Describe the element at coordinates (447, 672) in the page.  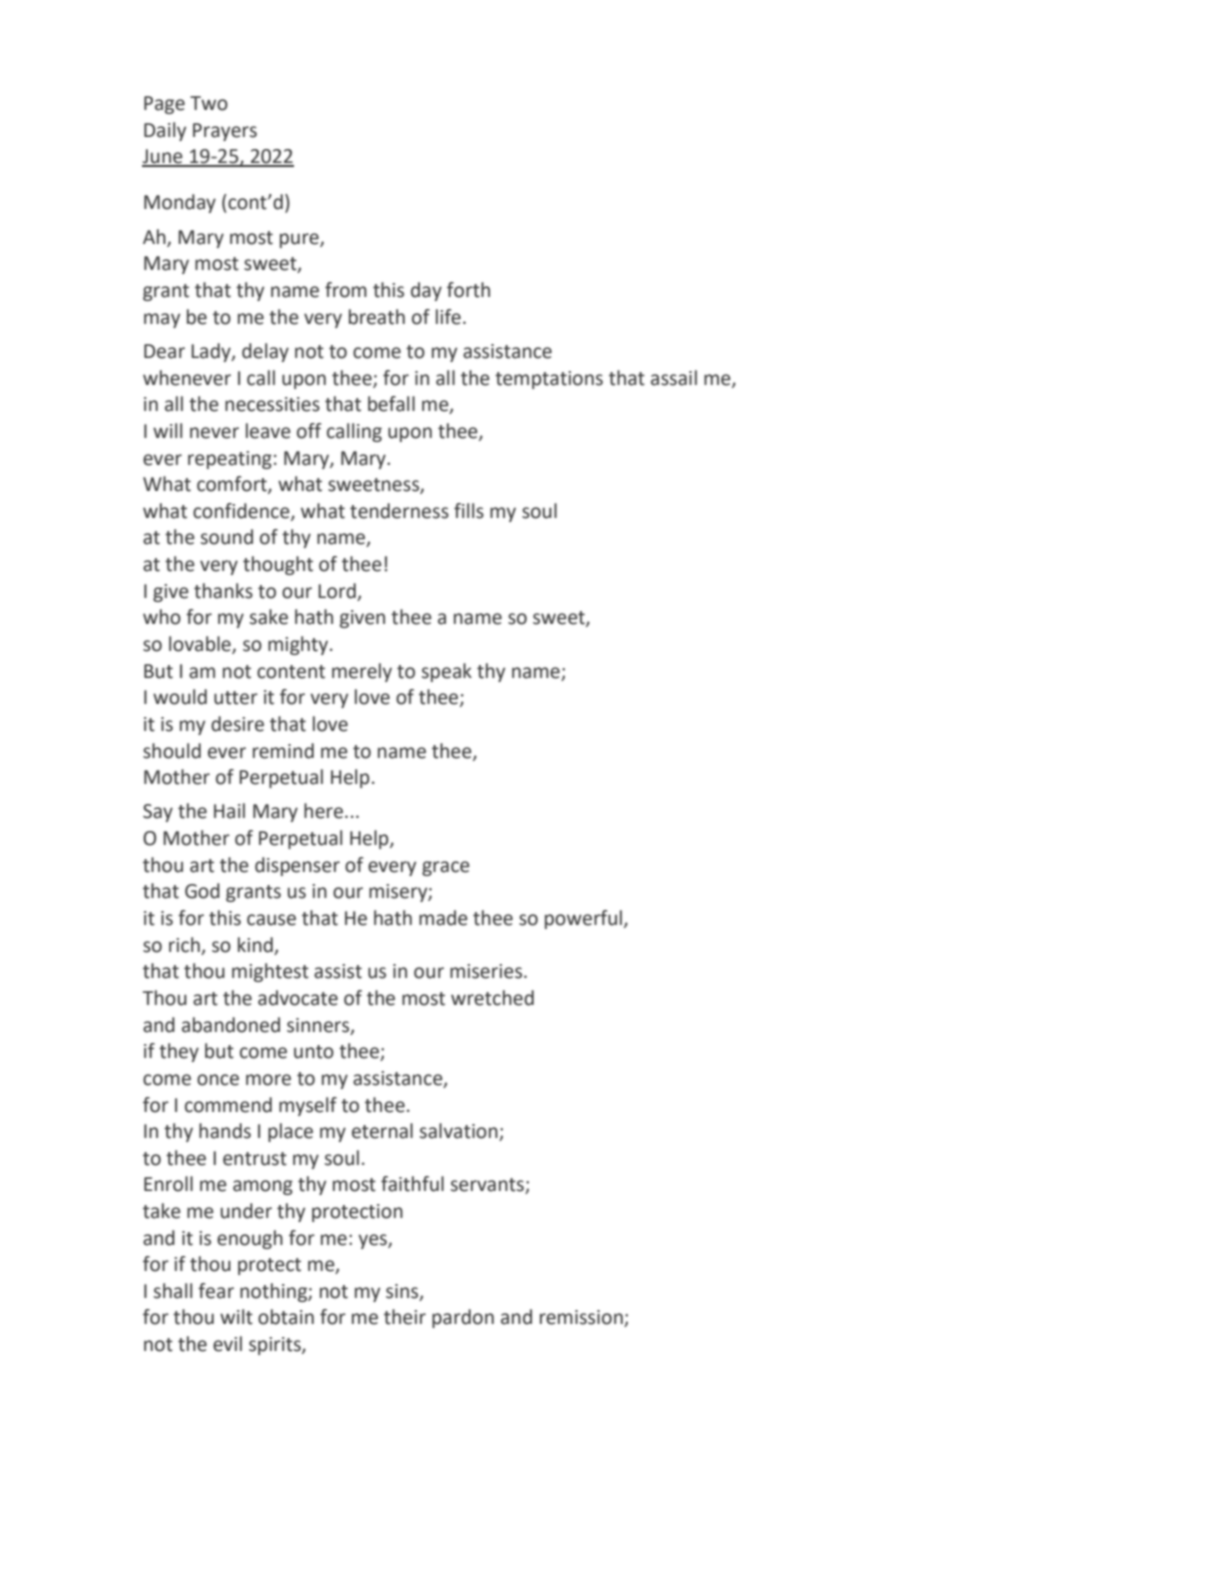
I see `speak` at that location.
